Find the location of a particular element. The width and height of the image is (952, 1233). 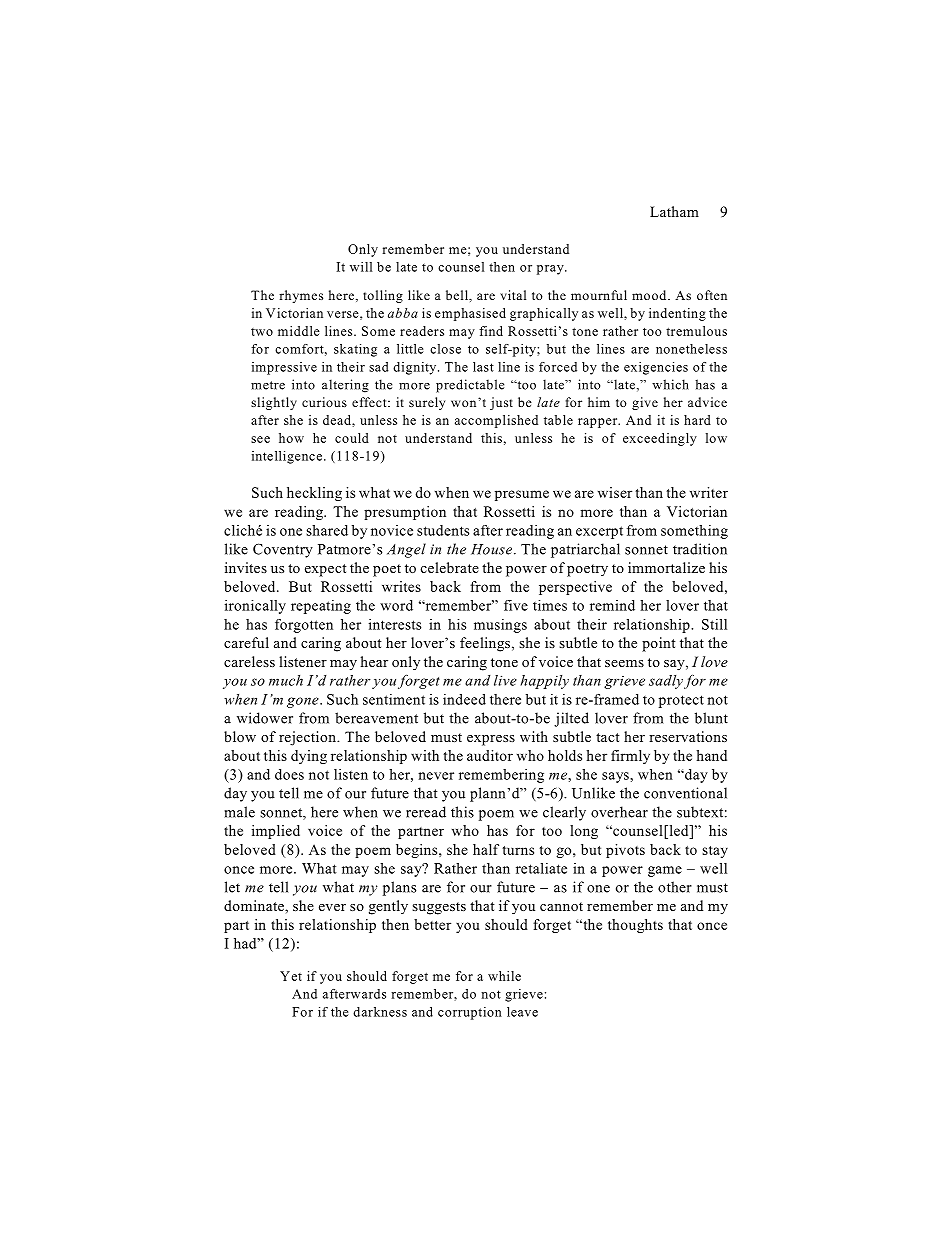

bell is located at coordinates (458, 295).
